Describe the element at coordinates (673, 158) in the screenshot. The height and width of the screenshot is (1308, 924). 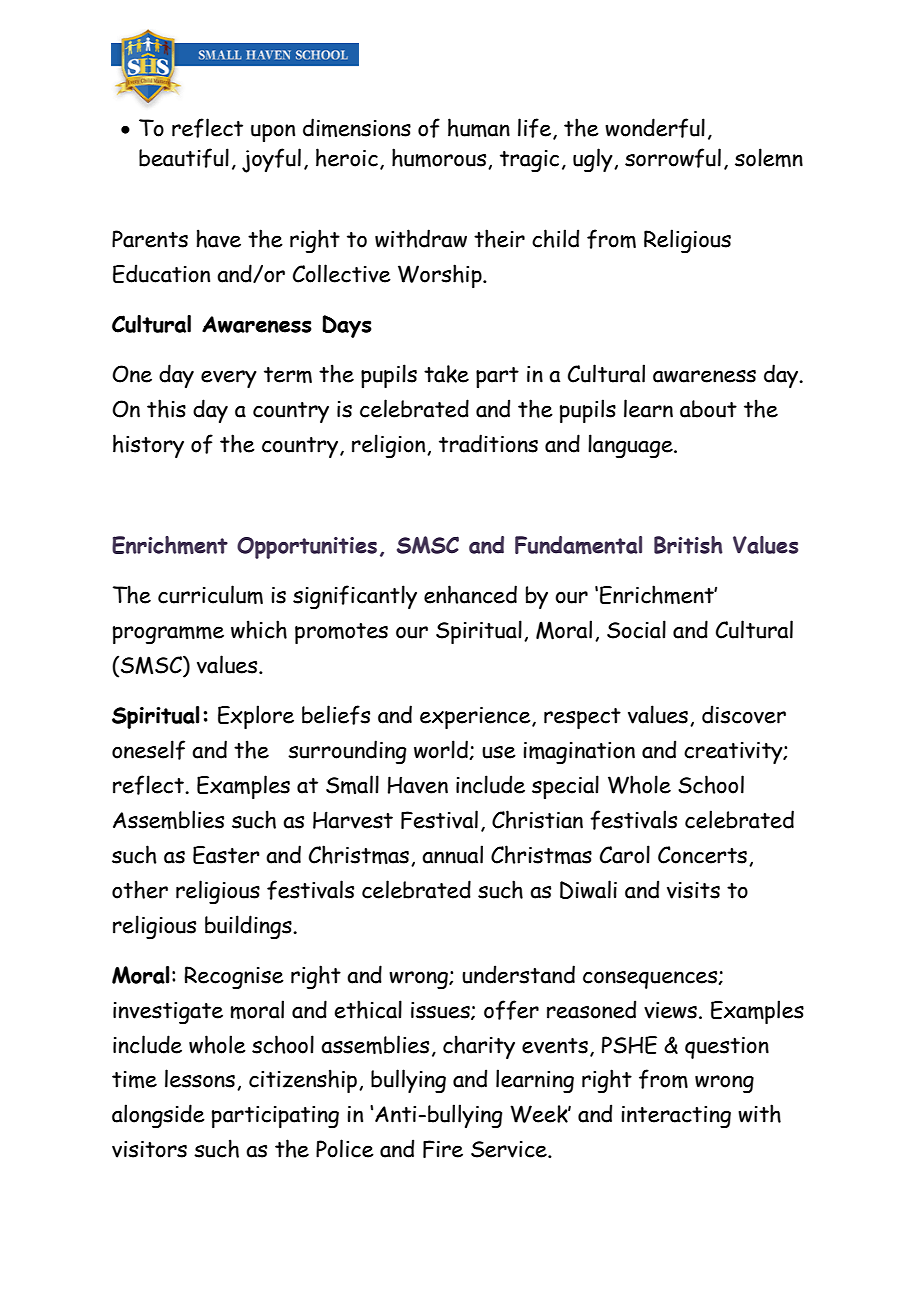
I see `sorrowful` at that location.
